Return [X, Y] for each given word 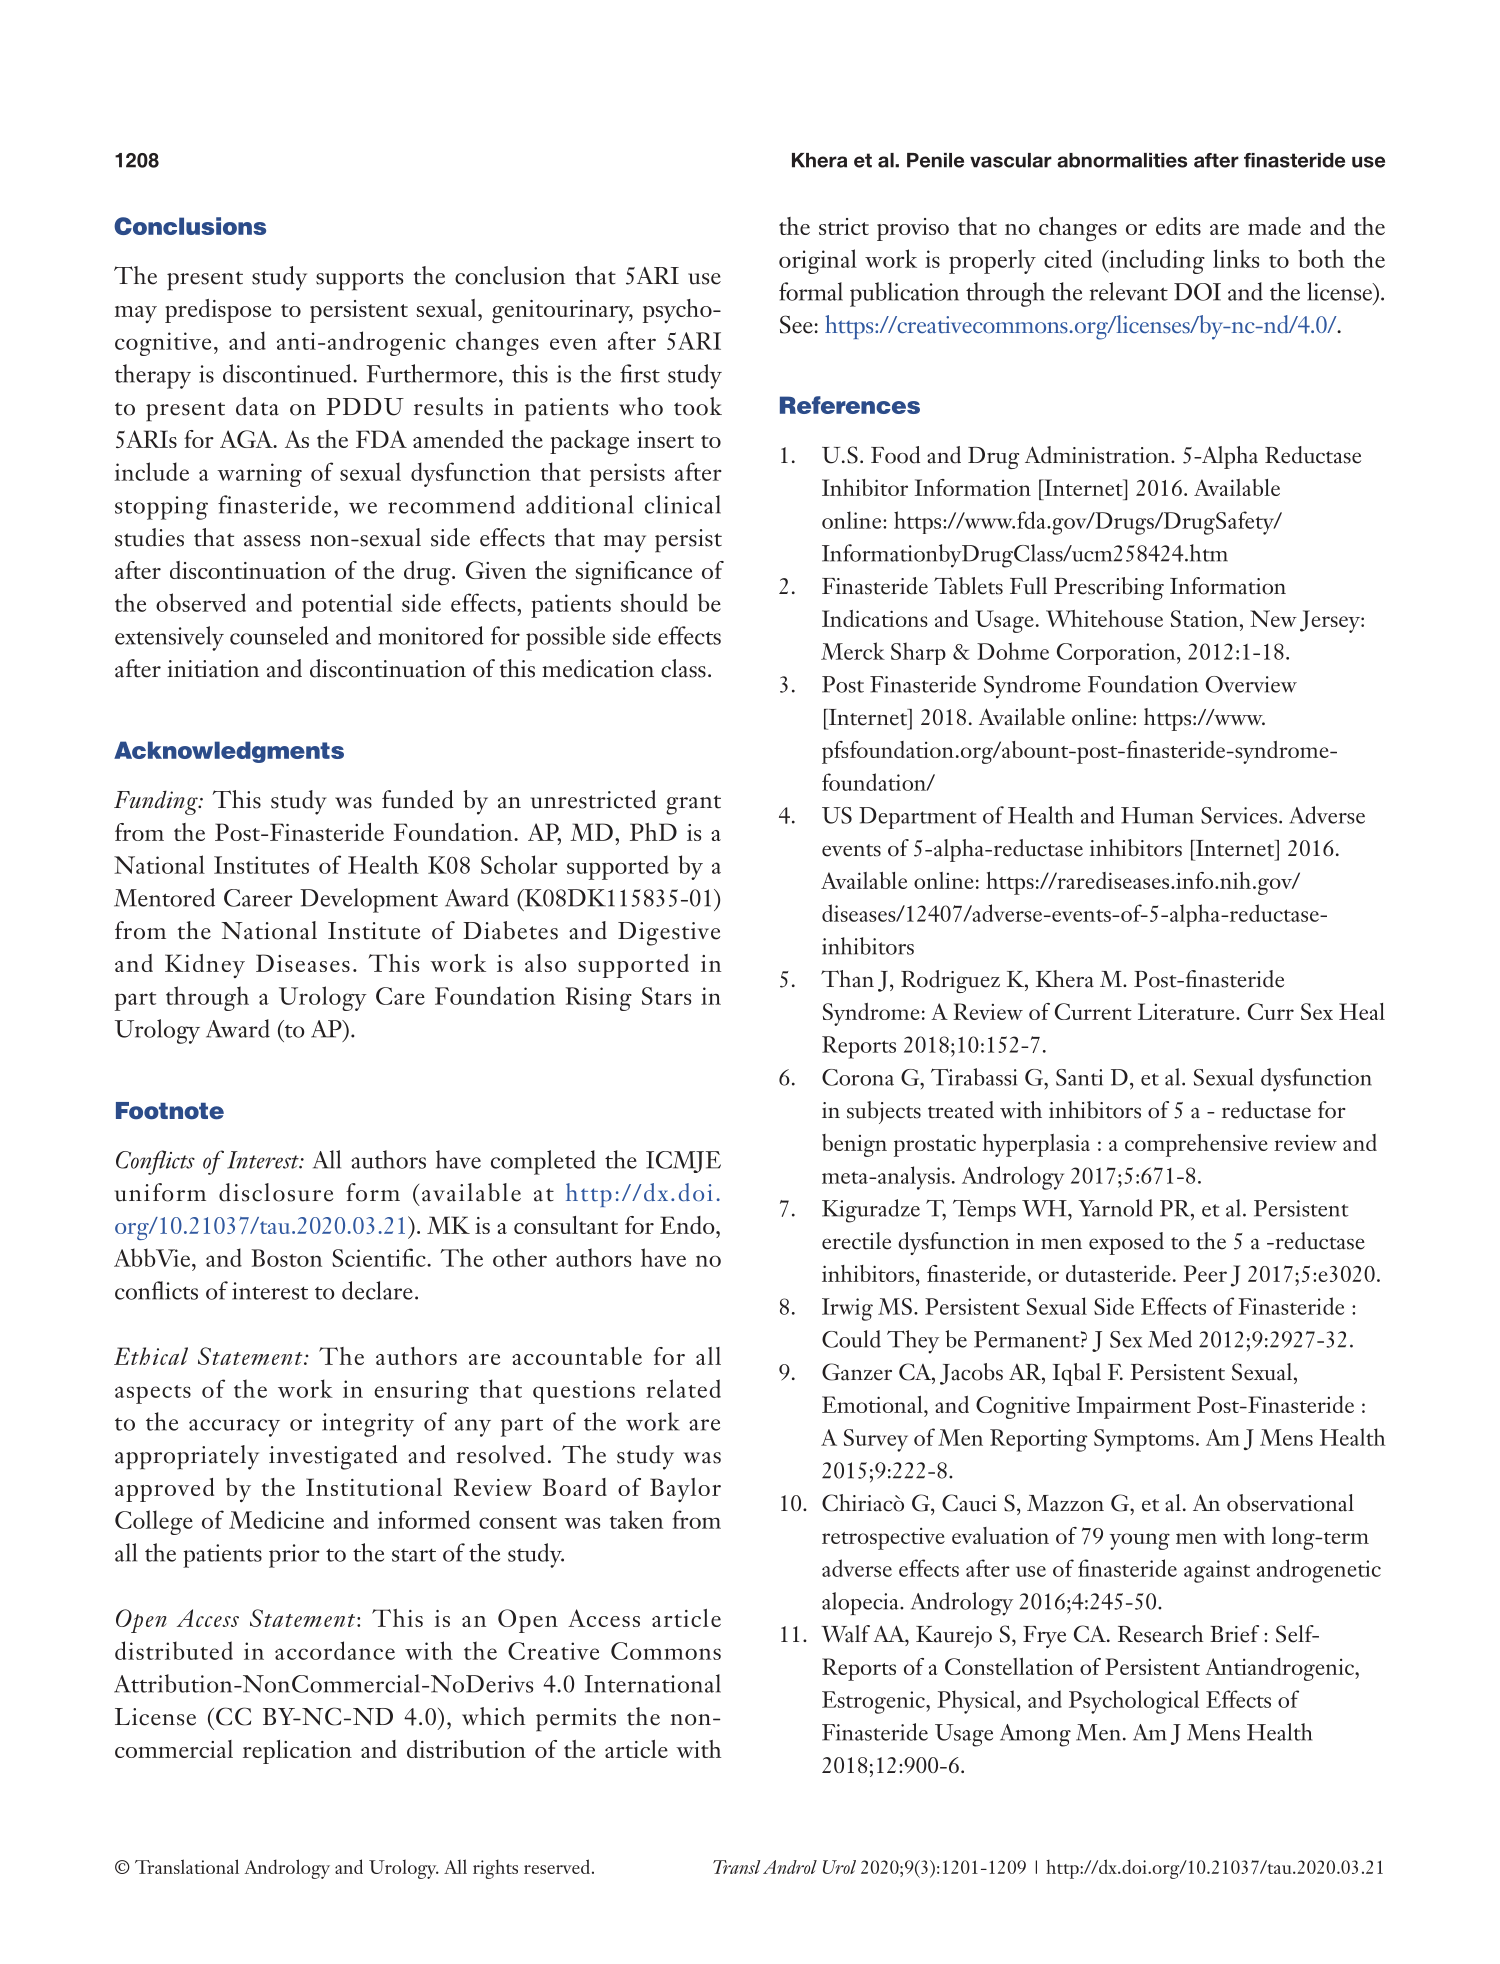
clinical [683, 504]
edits [1178, 226]
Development [369, 900]
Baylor [685, 1490]
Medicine [276, 1519]
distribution [466, 1749]
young [1140, 1541]
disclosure [276, 1192]
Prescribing [1109, 588]
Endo [688, 1225]
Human [1157, 815]
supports [359, 281]
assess [272, 541]
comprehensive [1196, 1145]
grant [693, 805]
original [818, 261]
